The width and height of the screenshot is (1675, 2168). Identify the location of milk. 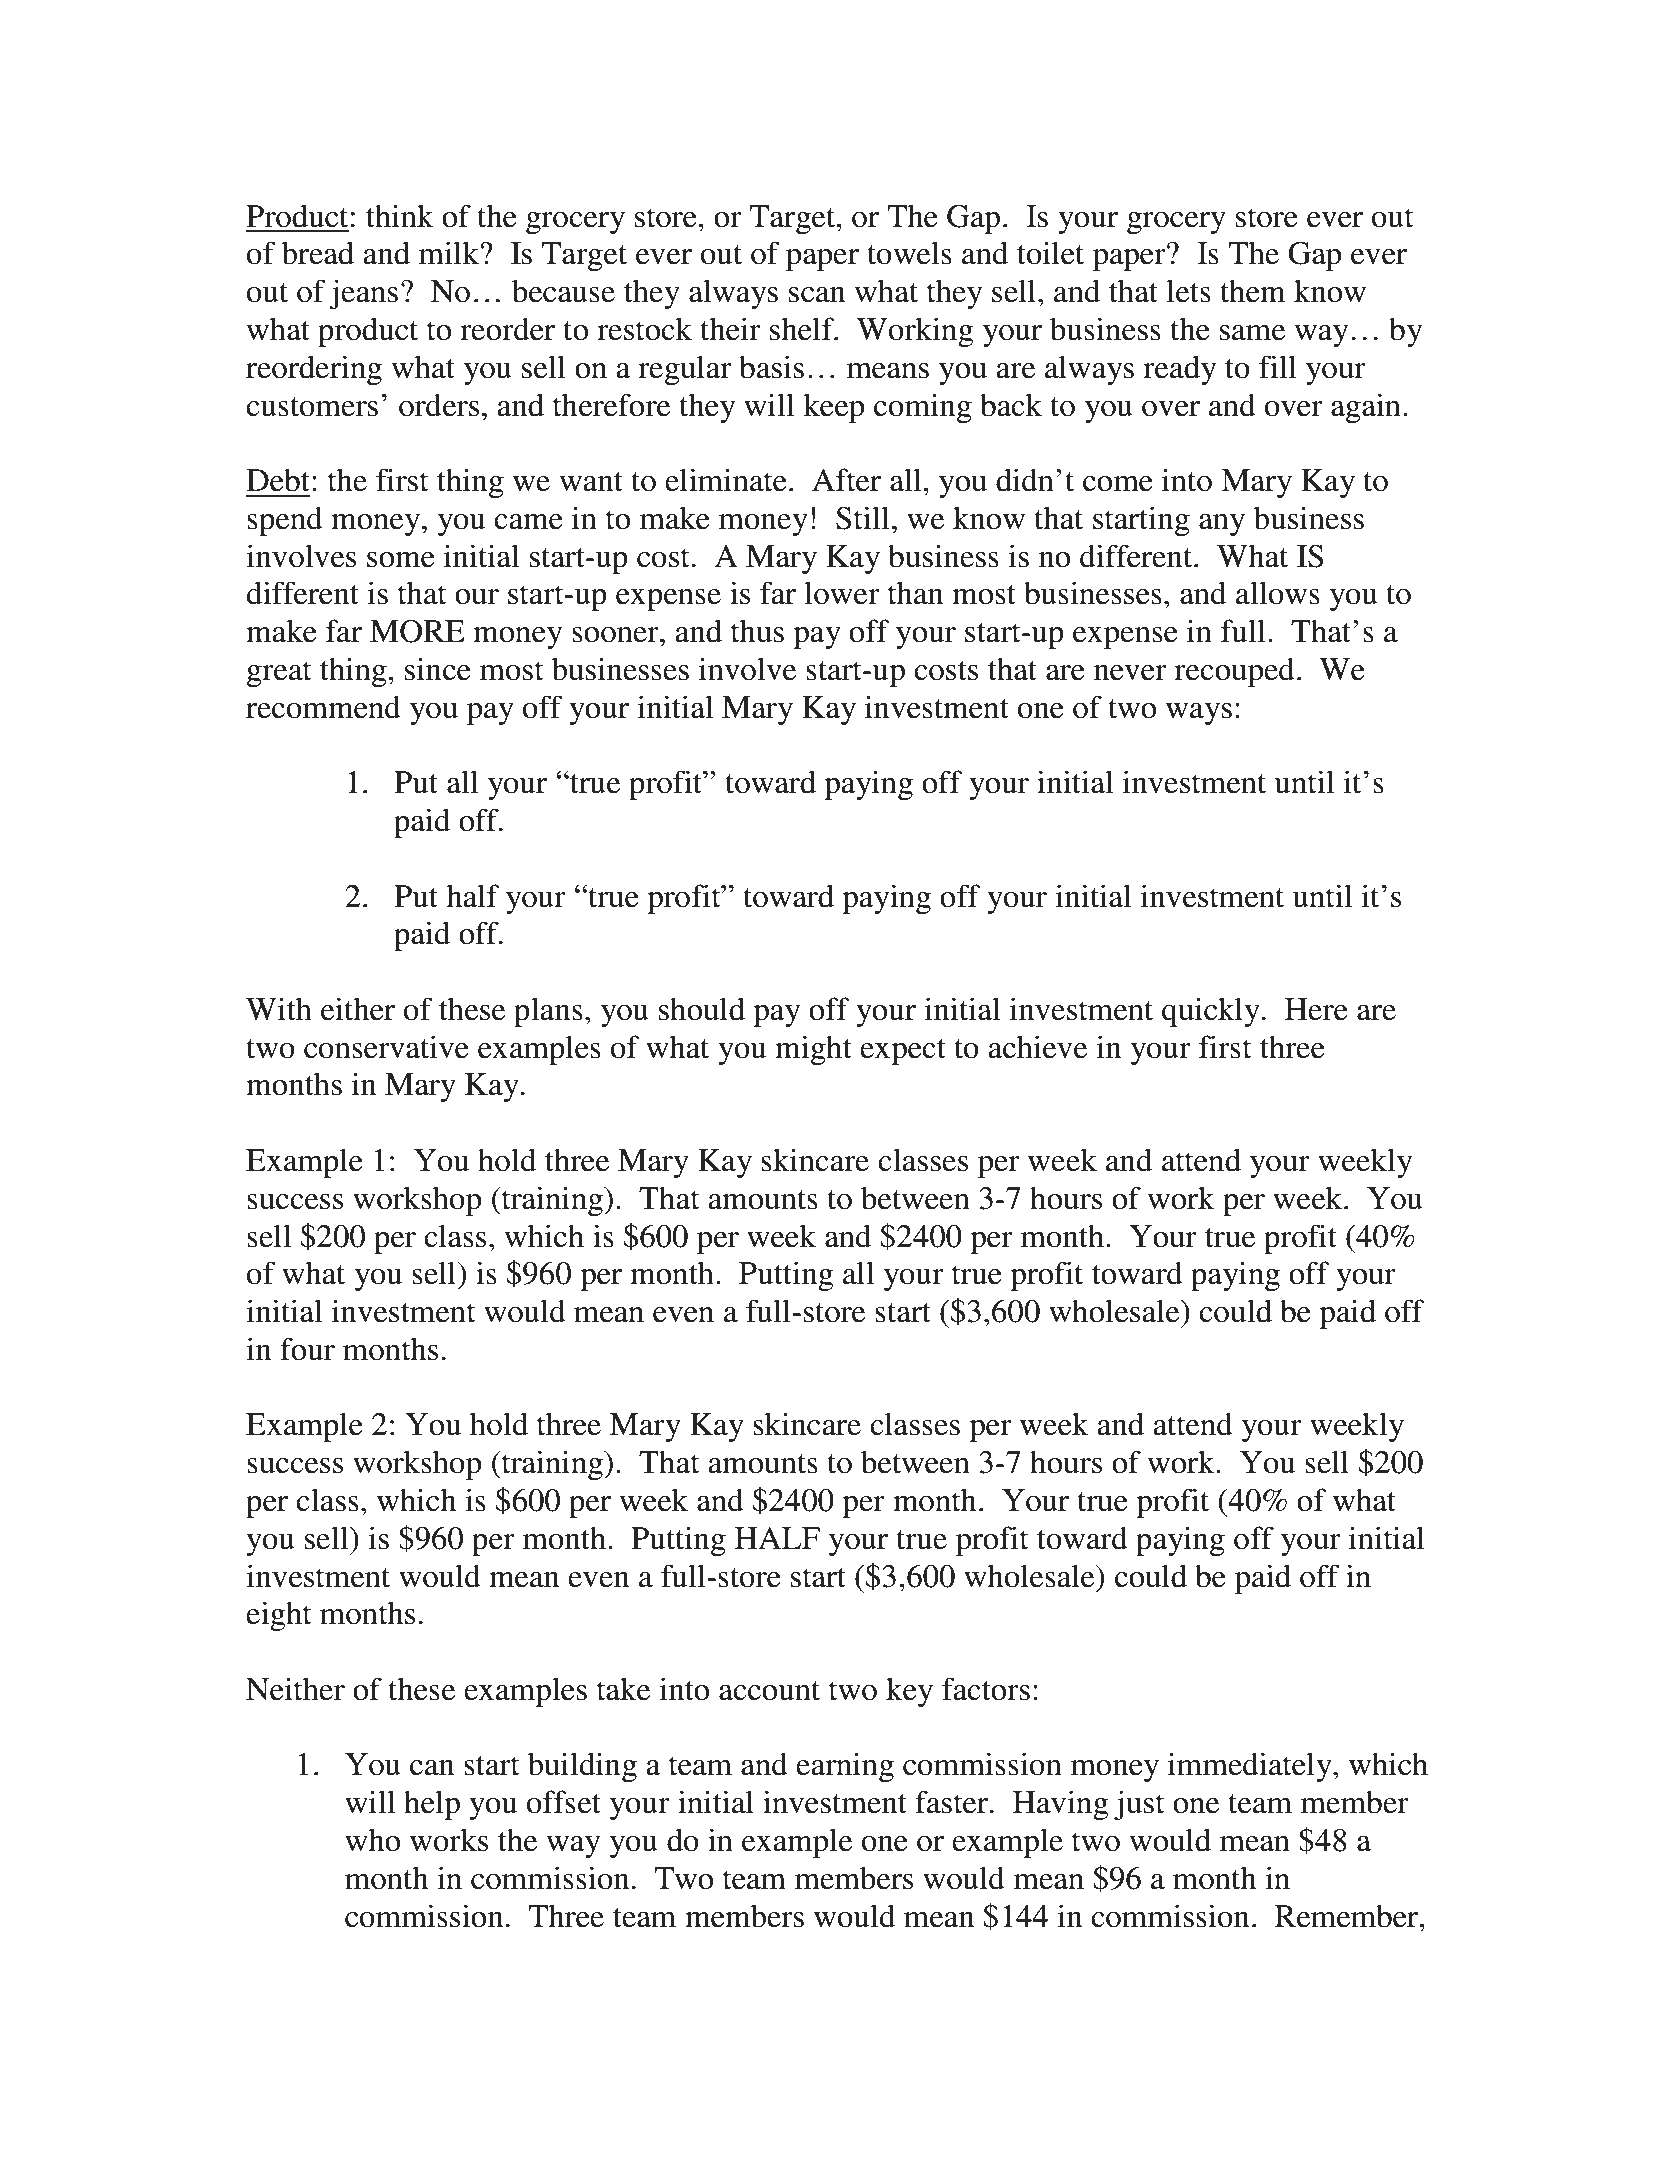
(450, 252).
